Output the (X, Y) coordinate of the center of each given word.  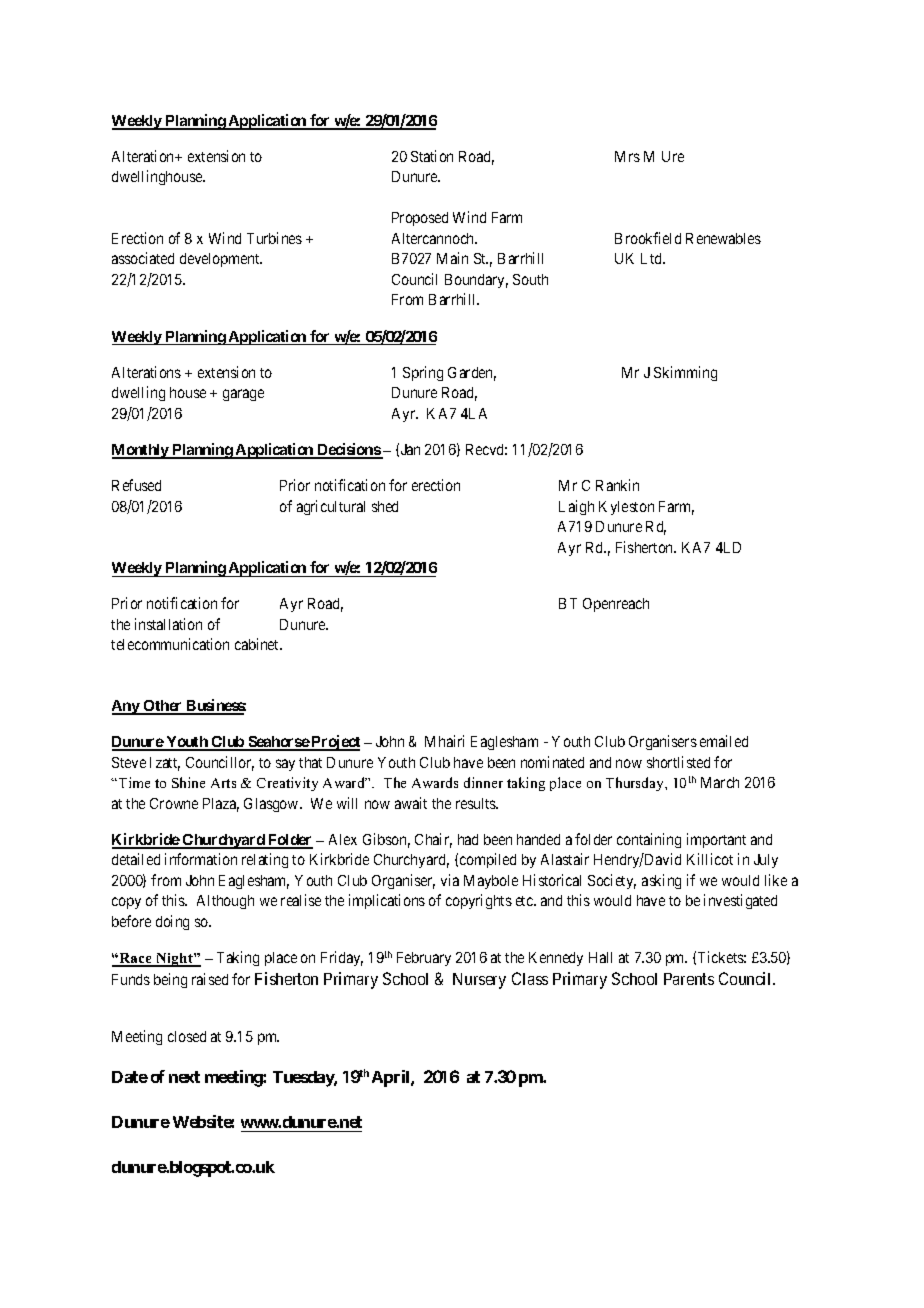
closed (187, 1036)
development (221, 260)
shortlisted (678, 762)
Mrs (627, 156)
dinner (483, 782)
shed (385, 506)
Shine (188, 782)
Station (432, 156)
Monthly (141, 451)
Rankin (617, 485)
